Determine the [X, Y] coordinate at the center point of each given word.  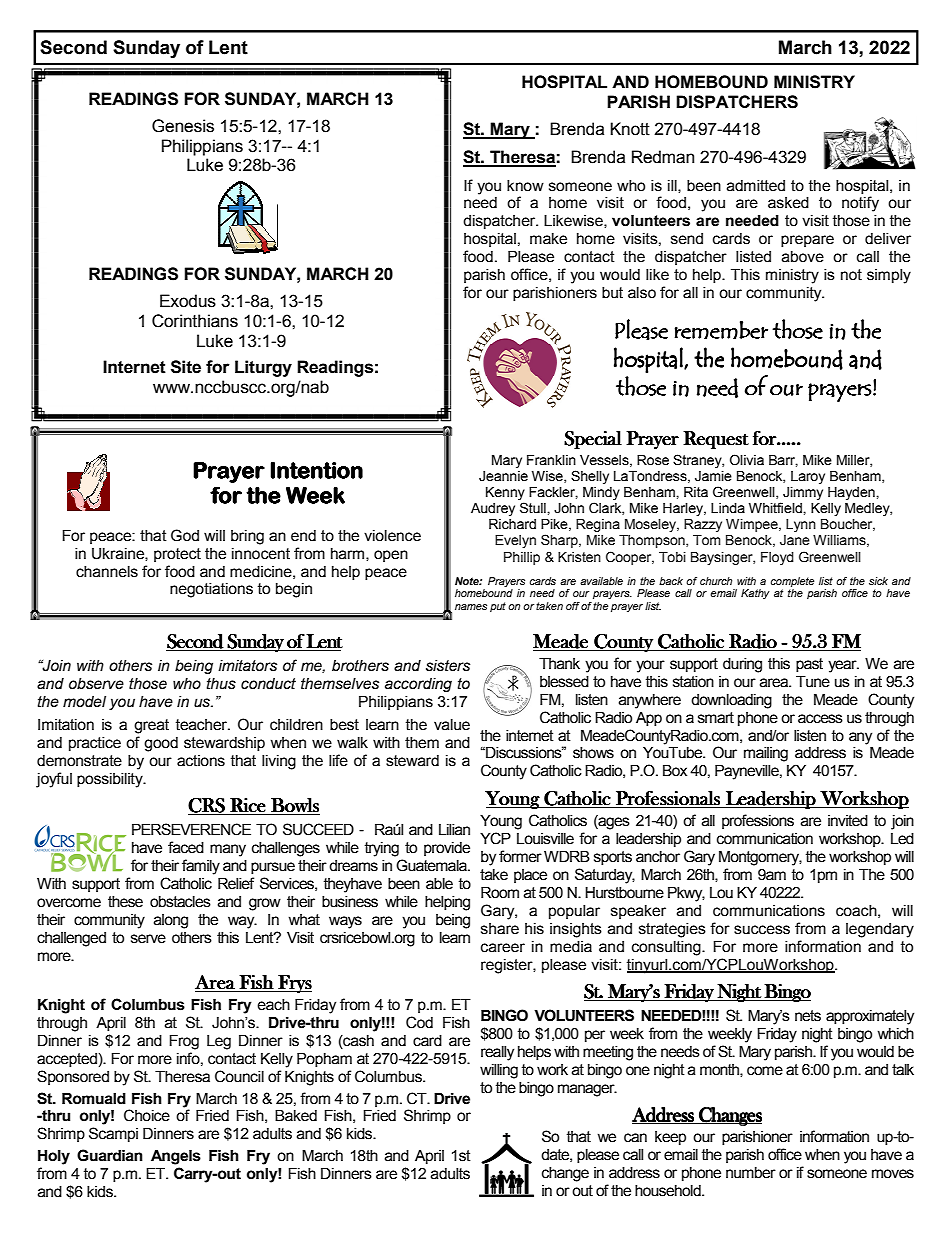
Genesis [183, 126]
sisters [448, 666]
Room [500, 893]
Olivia [747, 460]
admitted [756, 186]
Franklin [551, 460]
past [809, 665]
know [525, 186]
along [171, 921]
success [762, 930]
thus [221, 684]
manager [587, 1090]
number [751, 1173]
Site [186, 367]
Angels [176, 1157]
